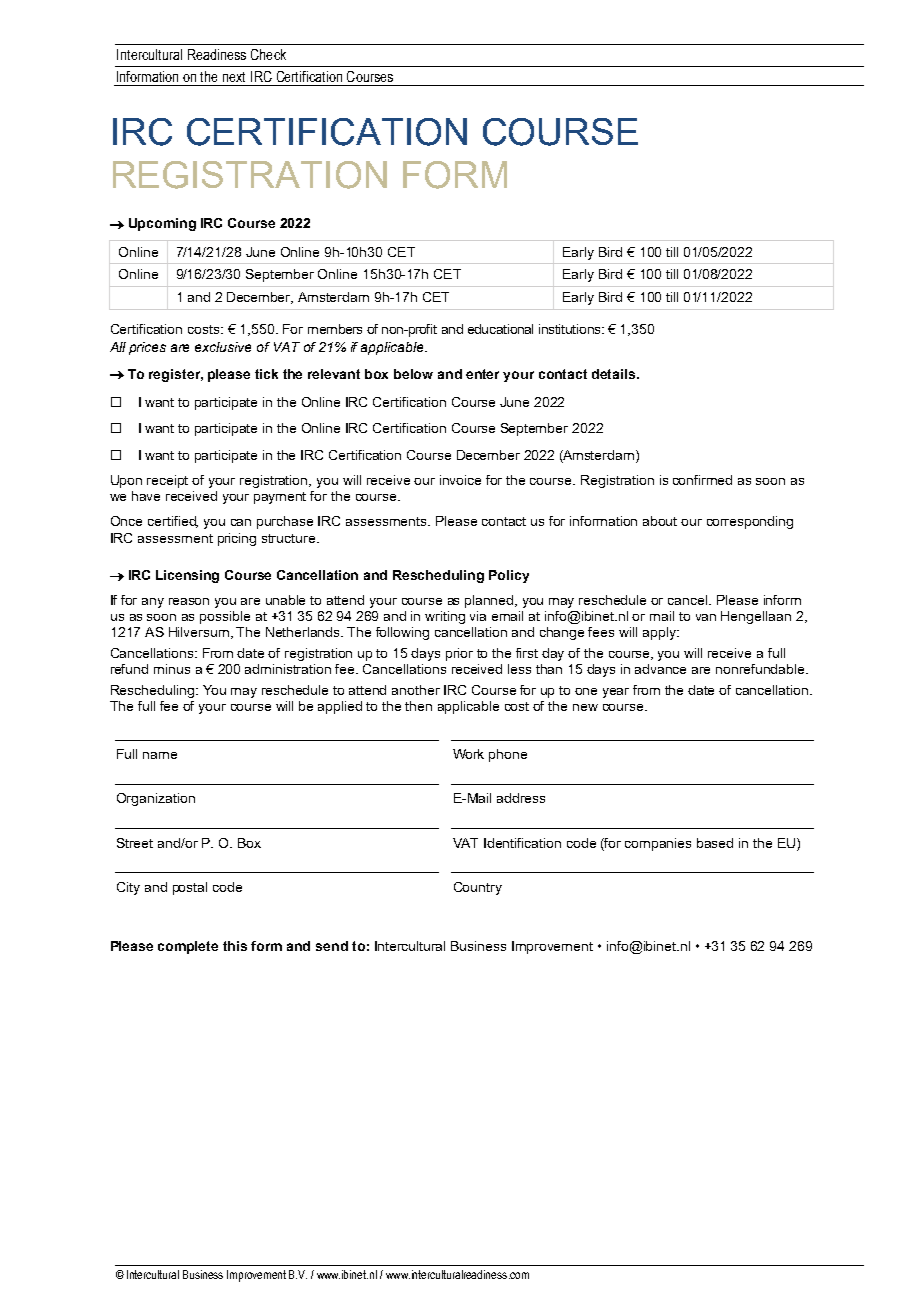 The height and width of the document is (1309, 924). I want to click on Upcoming, so click(162, 224).
